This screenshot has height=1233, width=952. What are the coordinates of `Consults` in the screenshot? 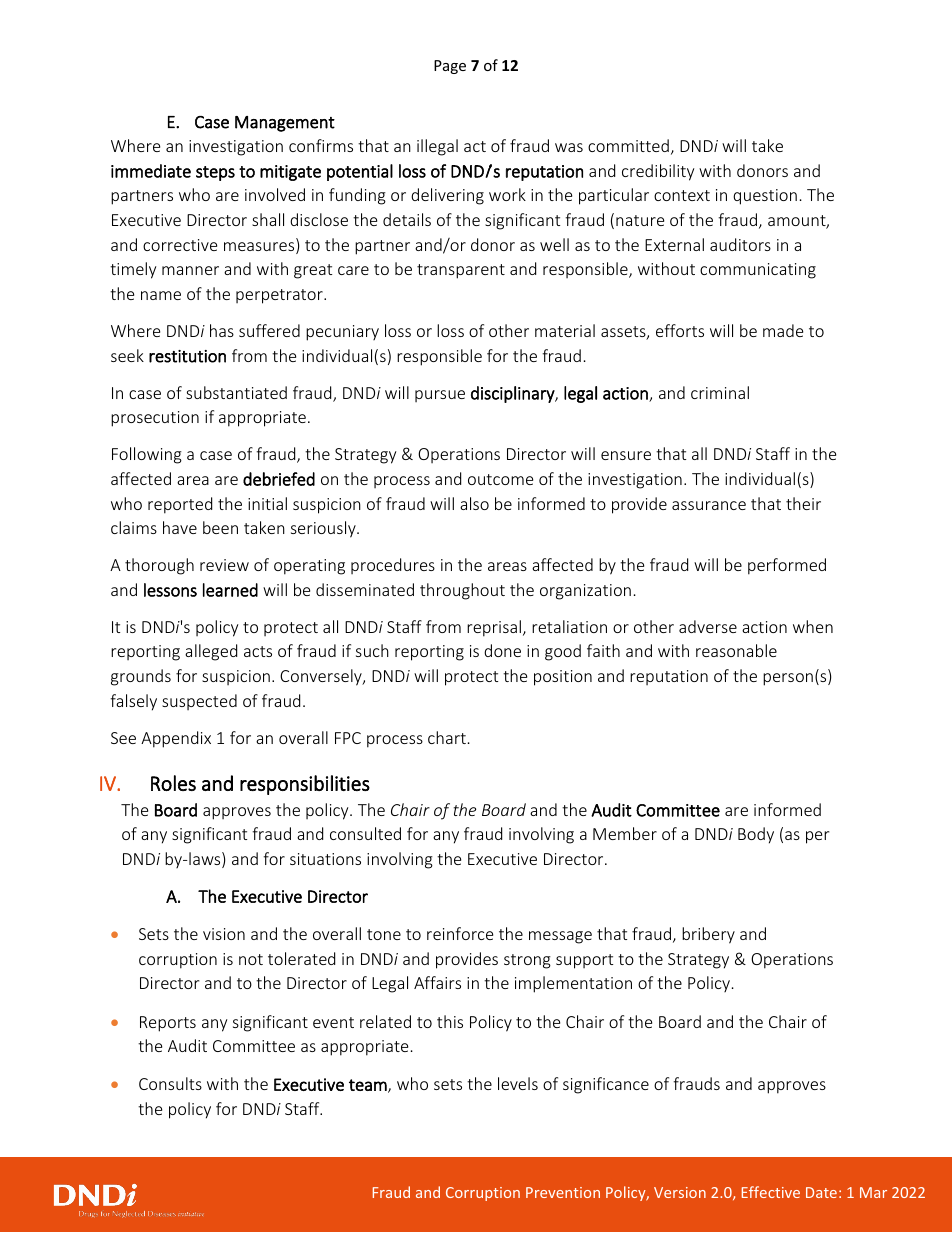 It's located at (170, 1083).
